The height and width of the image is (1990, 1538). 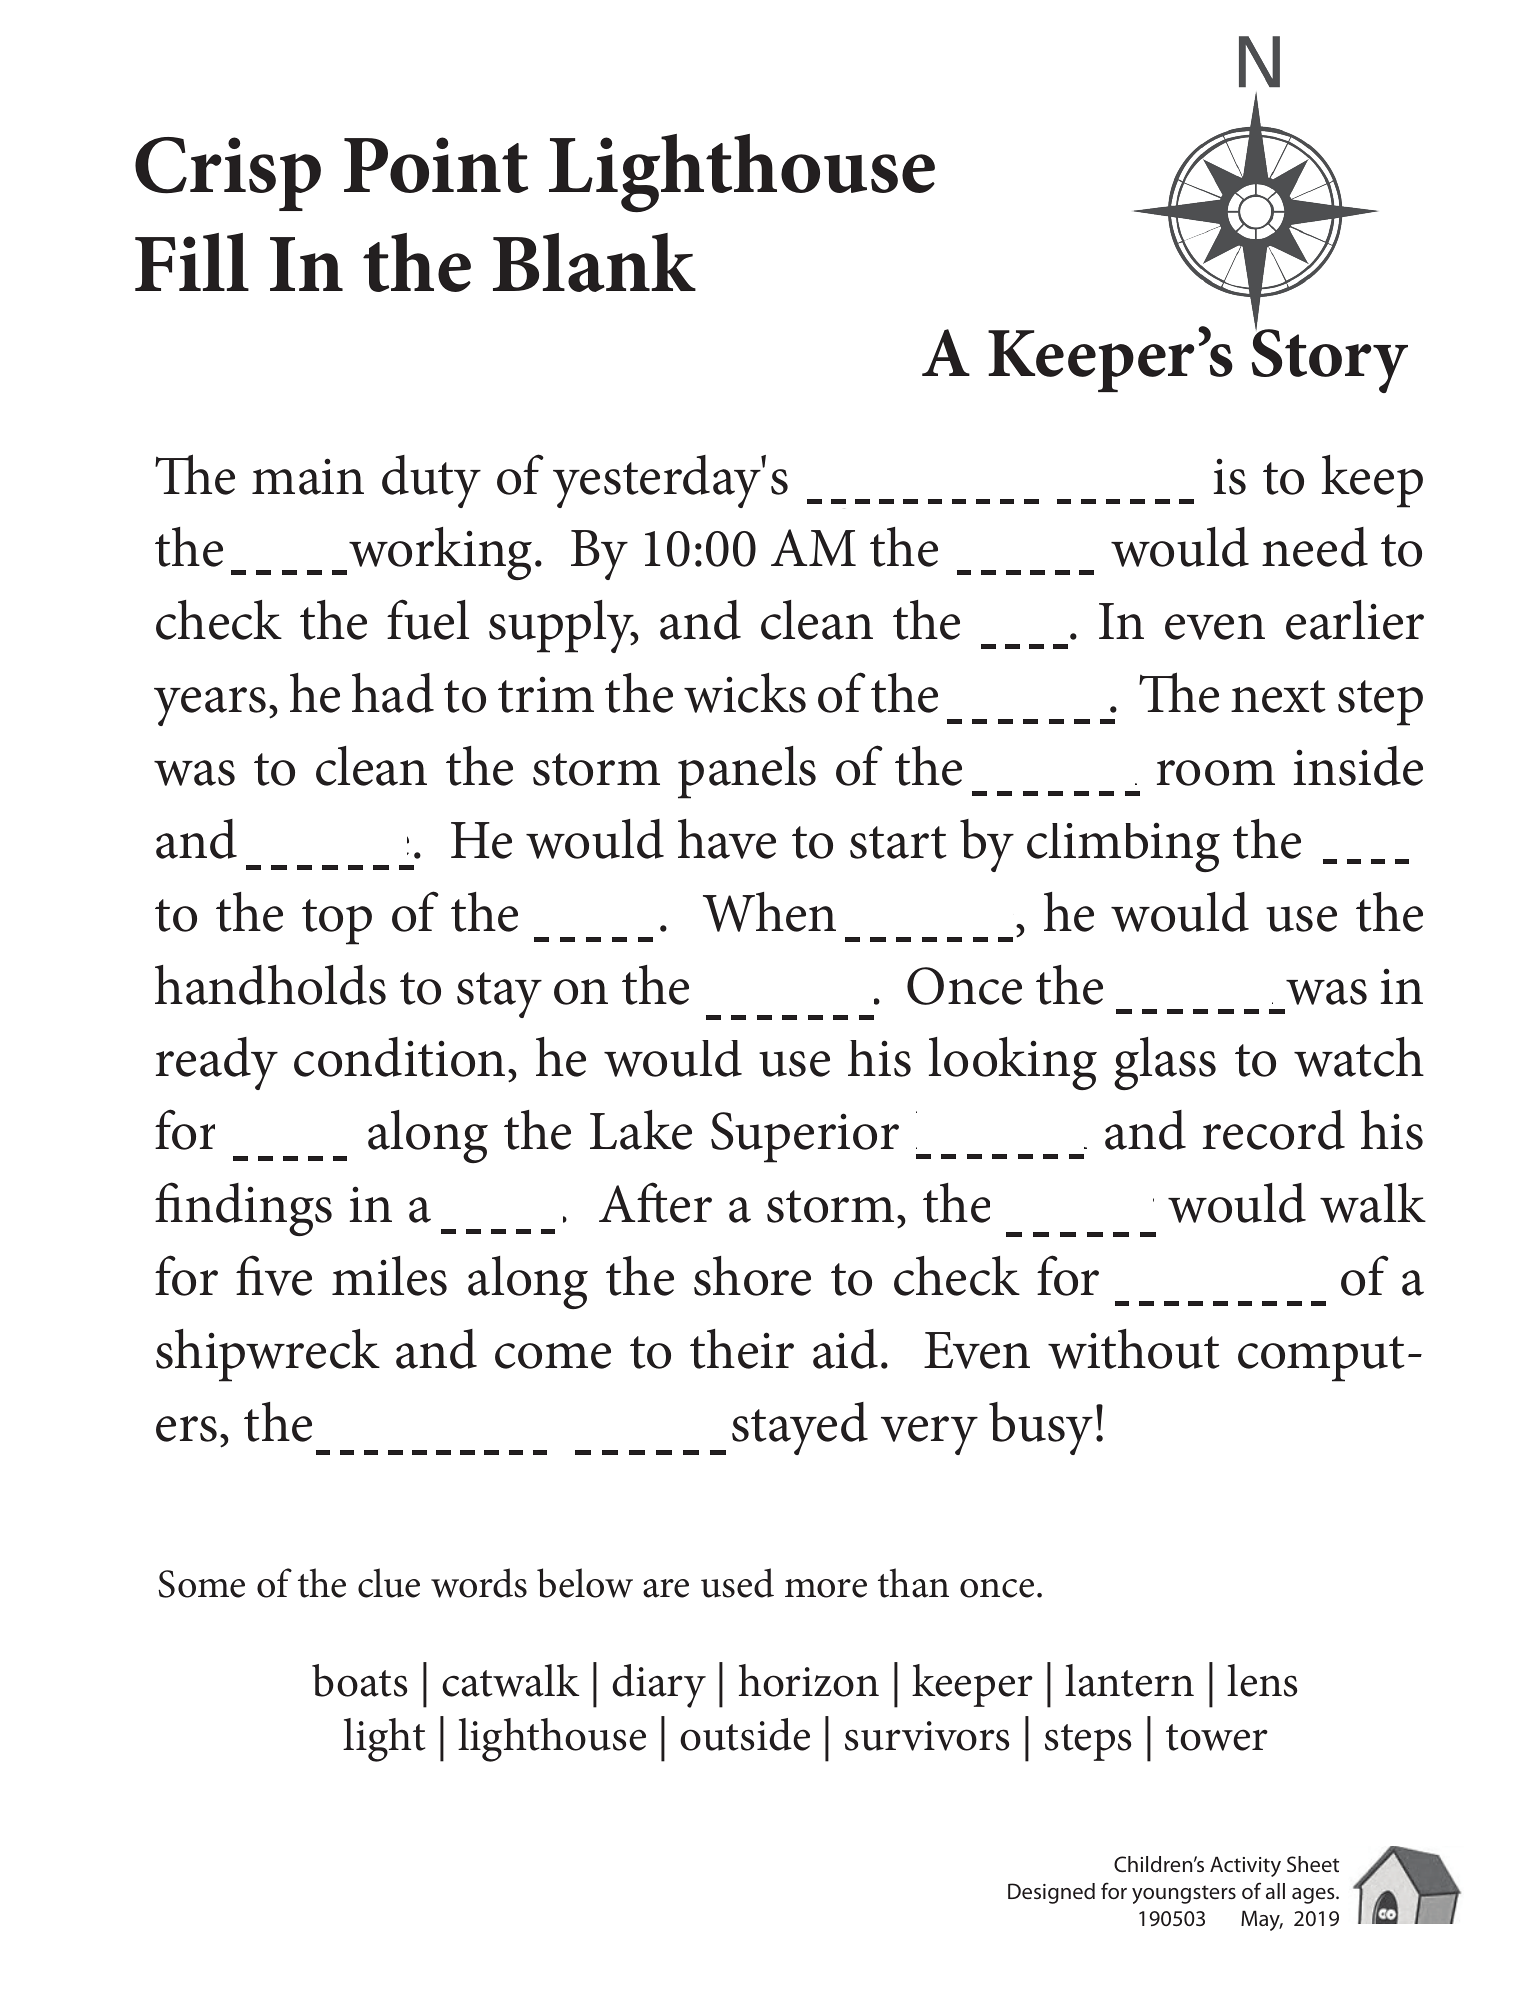 I want to click on had, so click(x=393, y=693).
